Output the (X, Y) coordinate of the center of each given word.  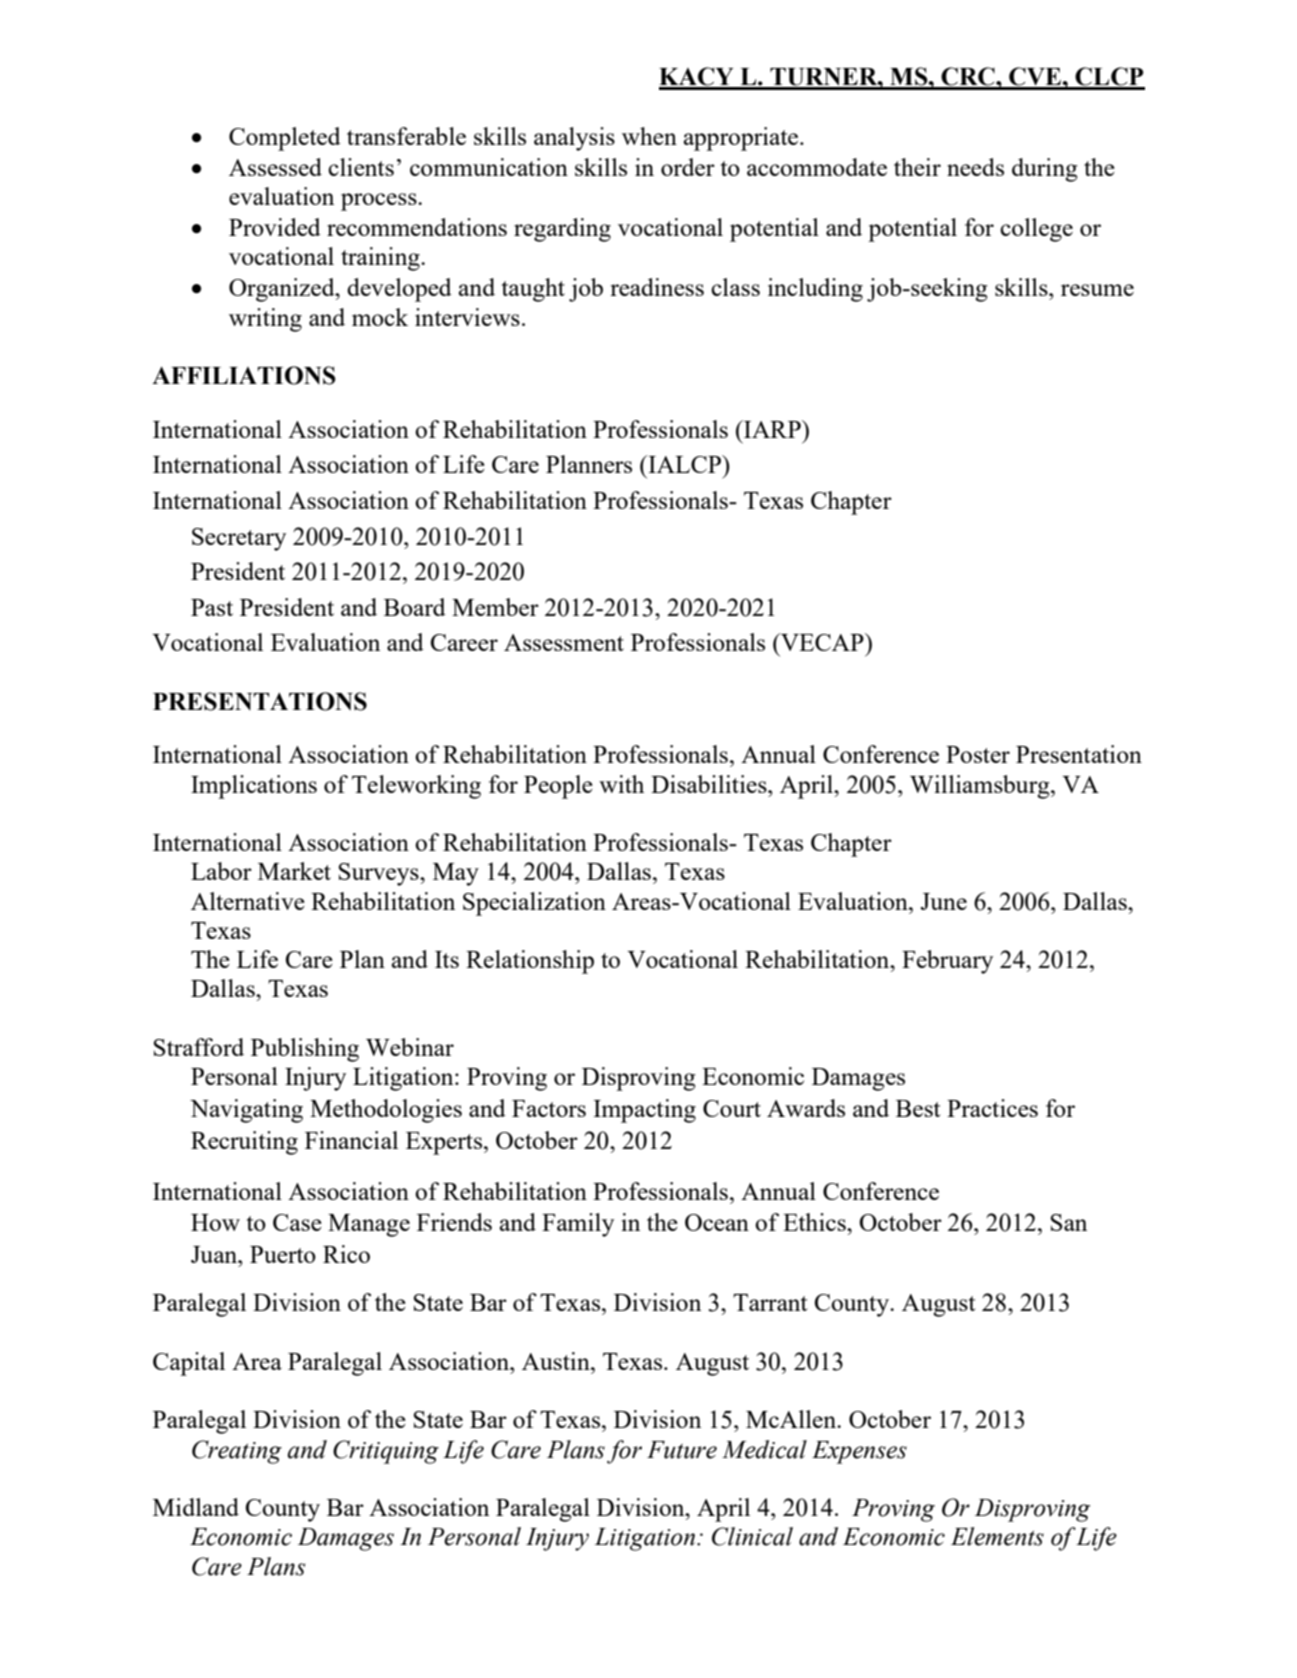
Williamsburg (981, 787)
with (621, 784)
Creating (237, 1452)
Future (682, 1450)
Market (294, 871)
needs (975, 167)
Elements (997, 1536)
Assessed (275, 167)
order (688, 167)
